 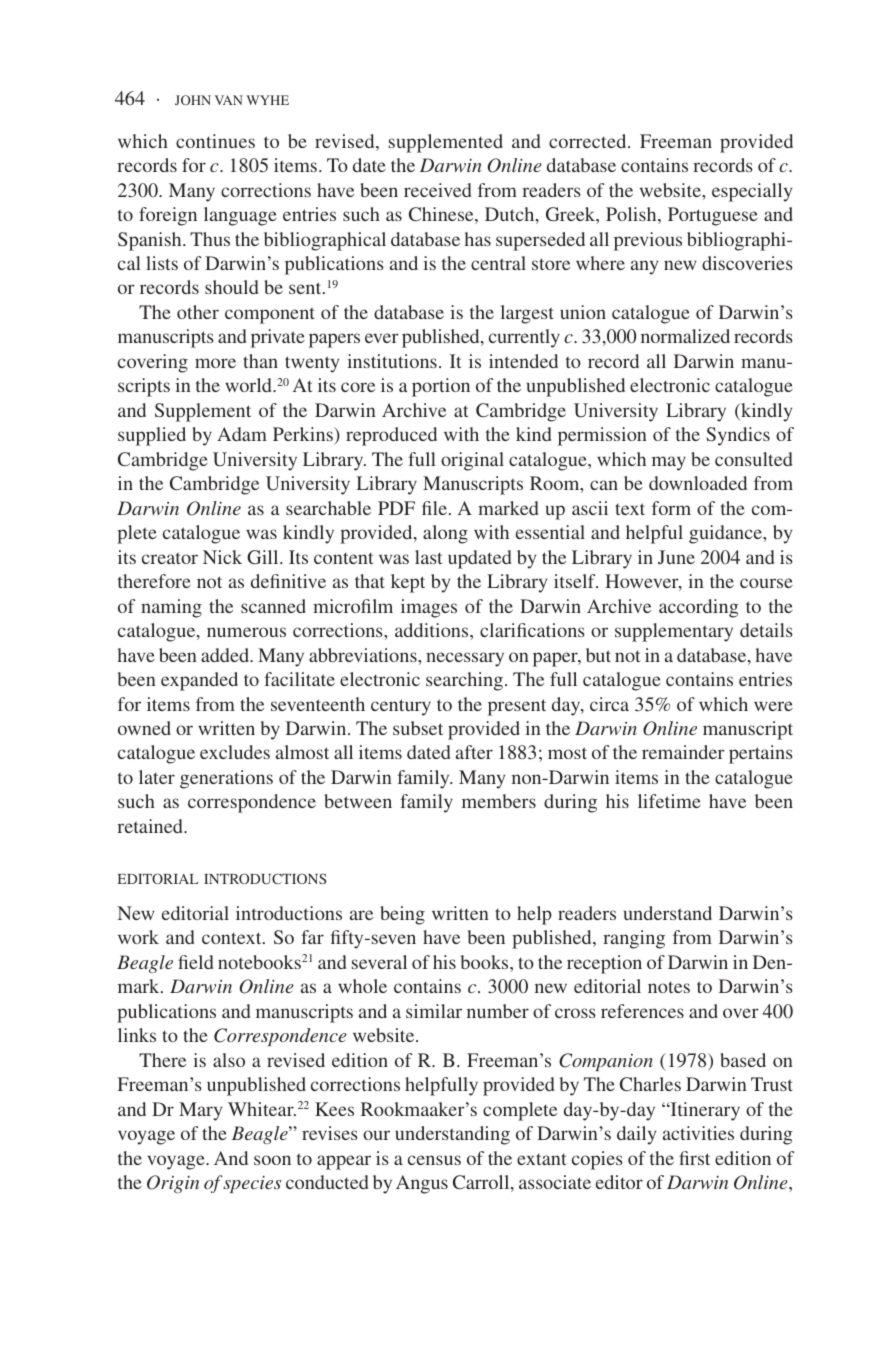 What do you see at coordinates (242, 434) in the document?
I see `Adam` at bounding box center [242, 434].
